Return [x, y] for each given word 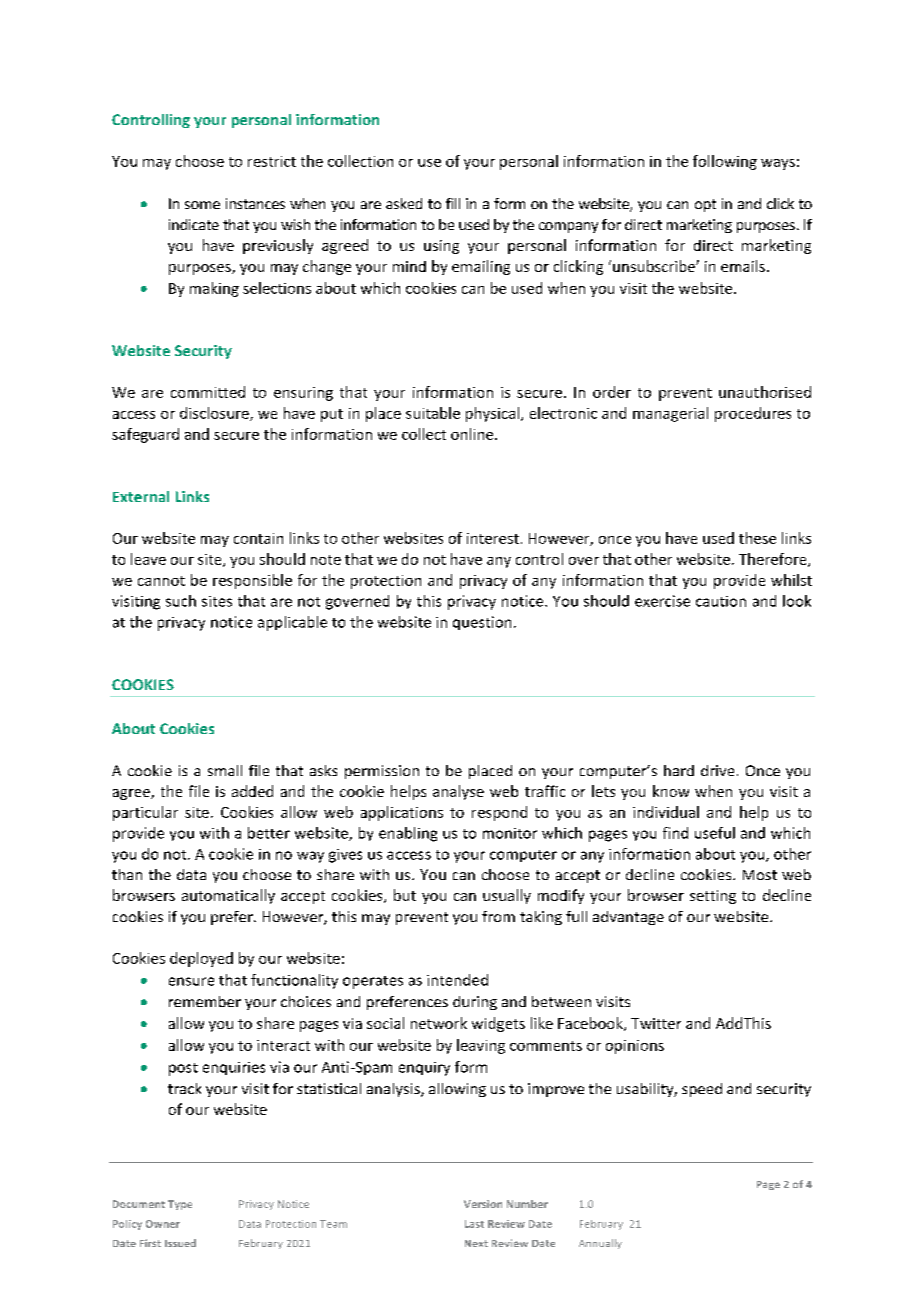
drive [717, 770]
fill [453, 203]
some [202, 205]
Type [180, 1205]
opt [705, 205]
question [482, 623]
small [225, 770]
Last [474, 1224]
